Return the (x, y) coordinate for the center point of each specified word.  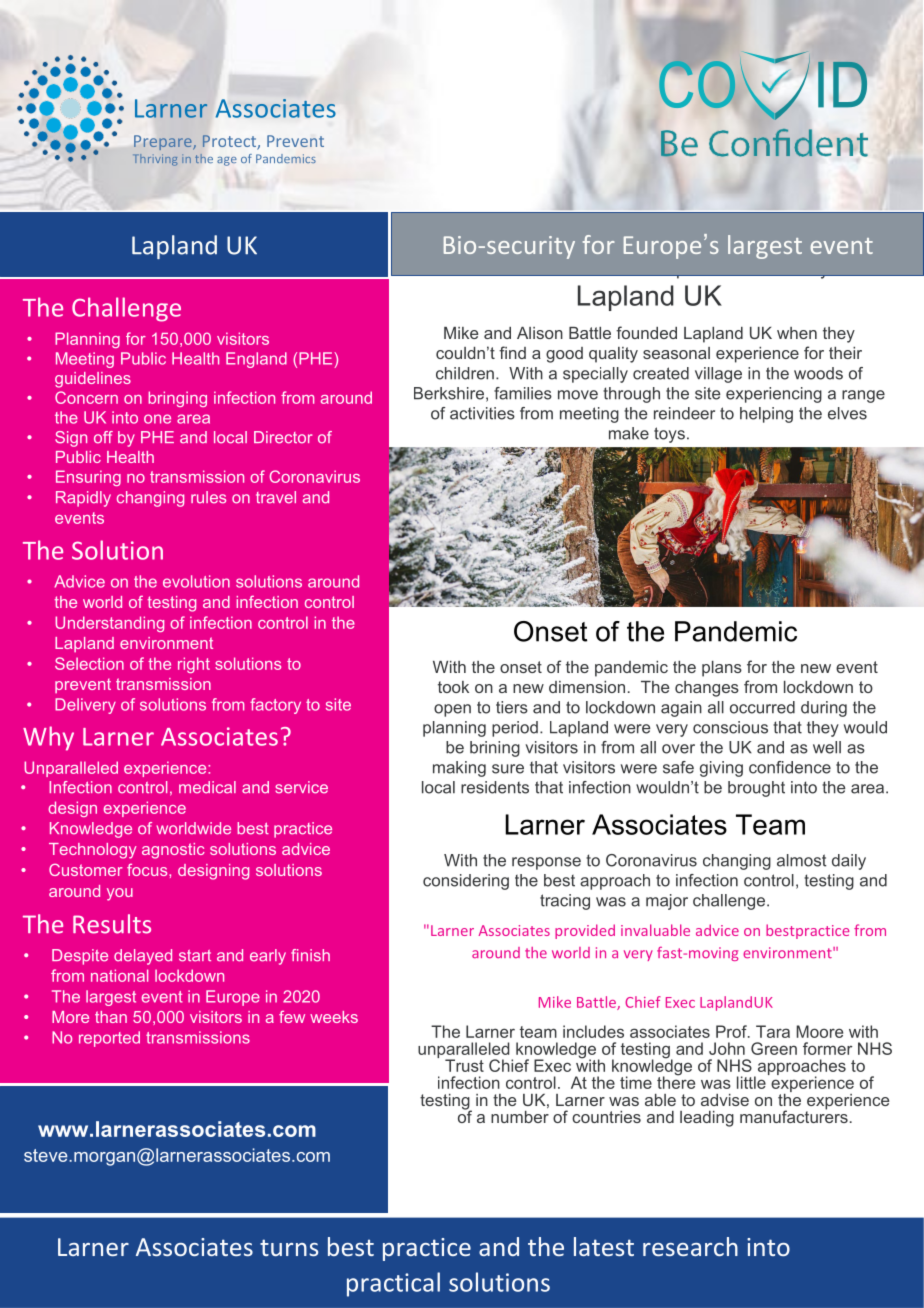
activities (482, 413)
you (120, 894)
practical (393, 1284)
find (512, 352)
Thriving (155, 160)
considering (466, 882)
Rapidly (83, 499)
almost (801, 860)
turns (289, 1247)
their (845, 353)
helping (766, 415)
